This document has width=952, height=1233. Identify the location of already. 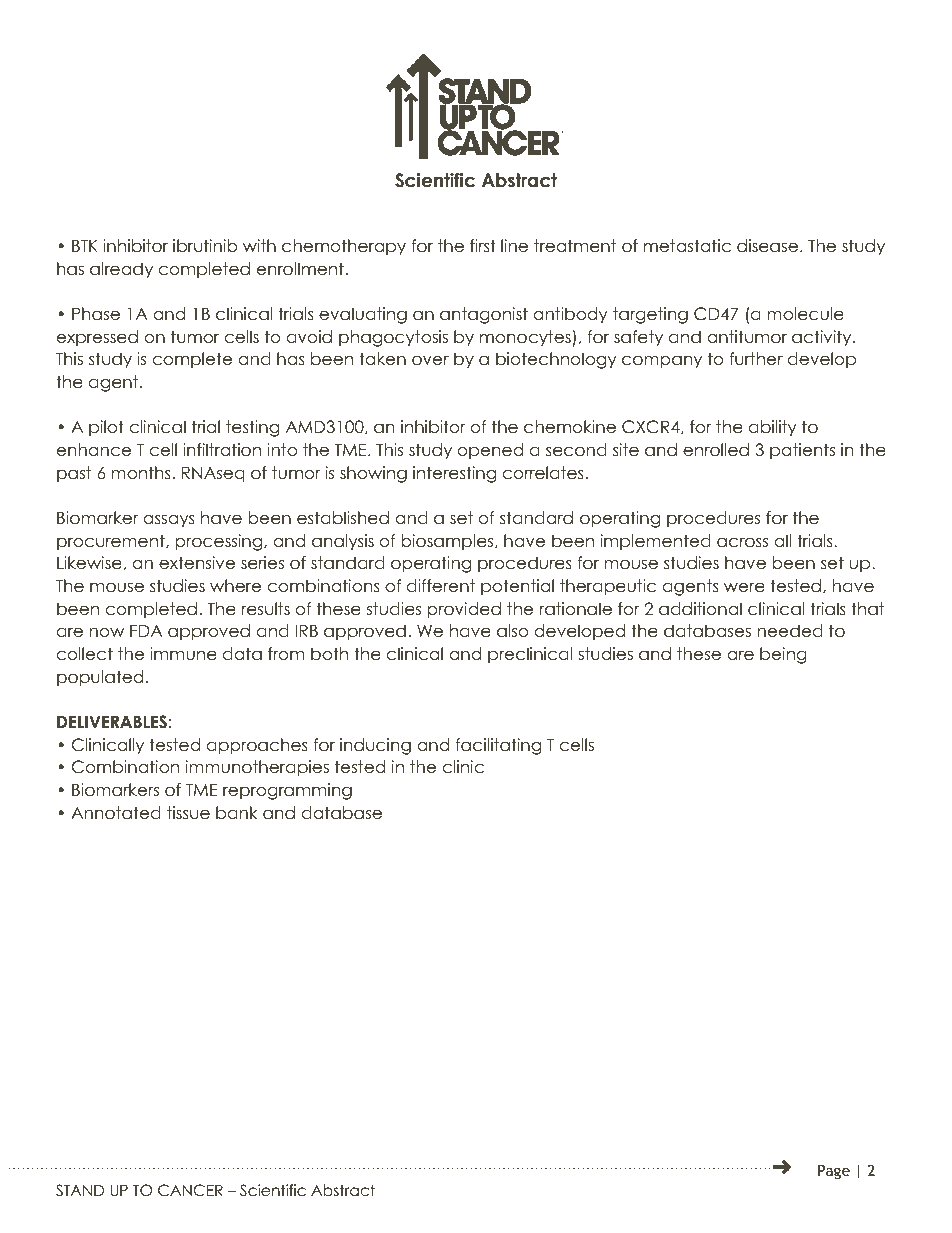
(121, 270).
